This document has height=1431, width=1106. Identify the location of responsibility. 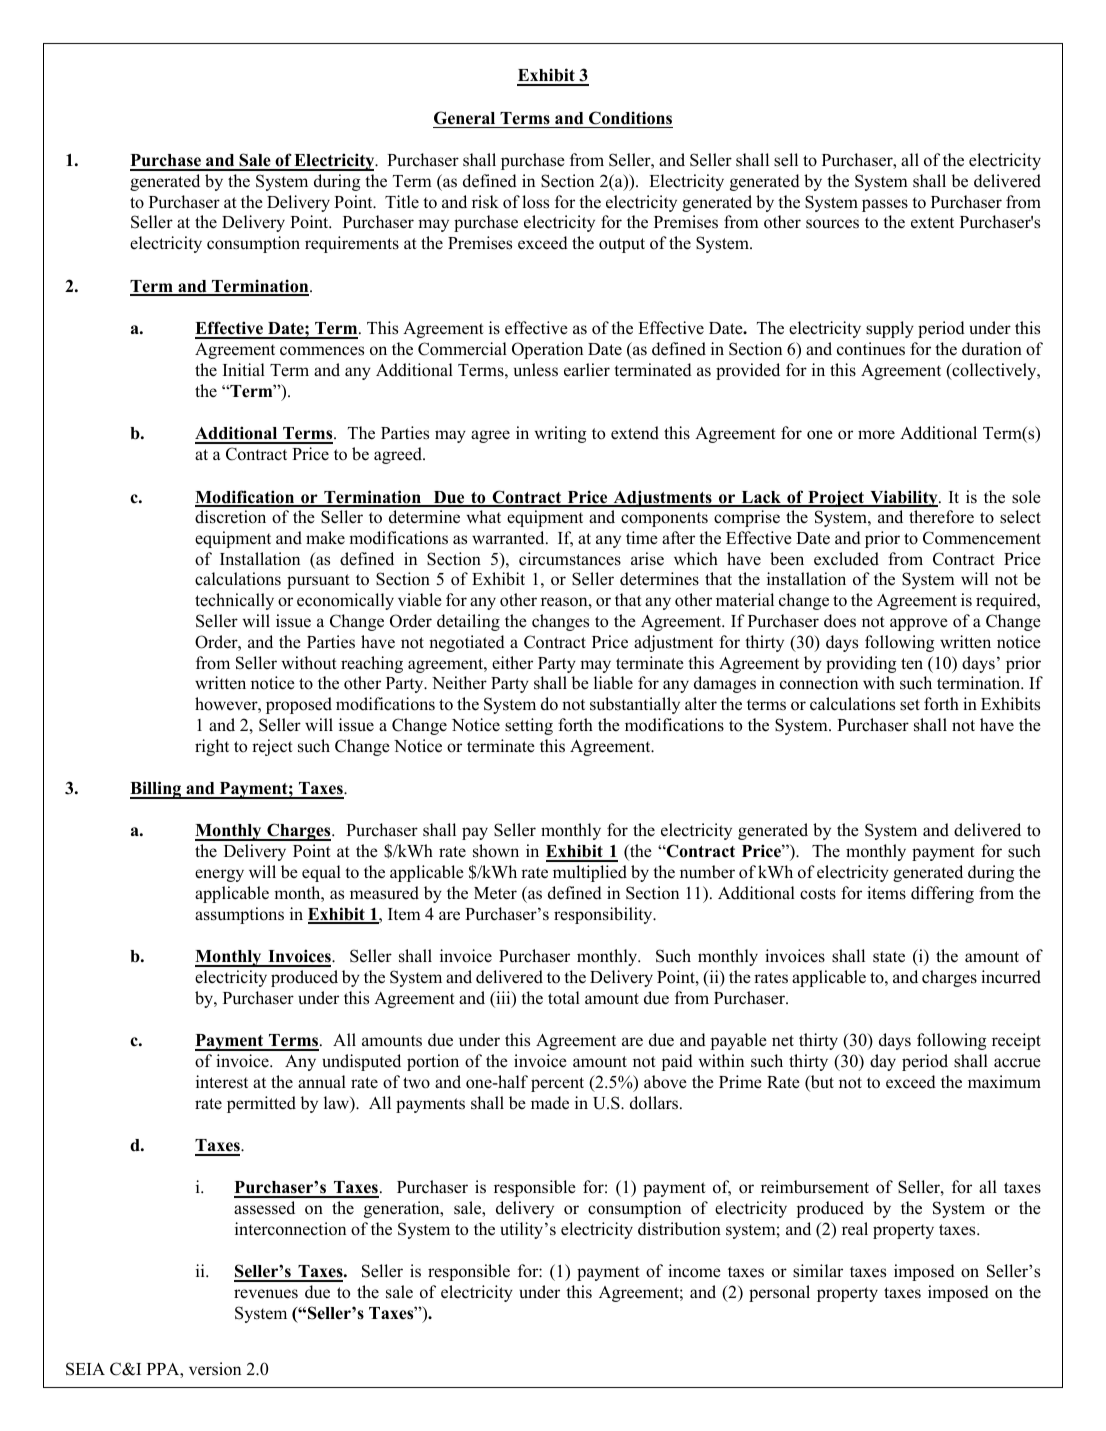
(604, 915).
